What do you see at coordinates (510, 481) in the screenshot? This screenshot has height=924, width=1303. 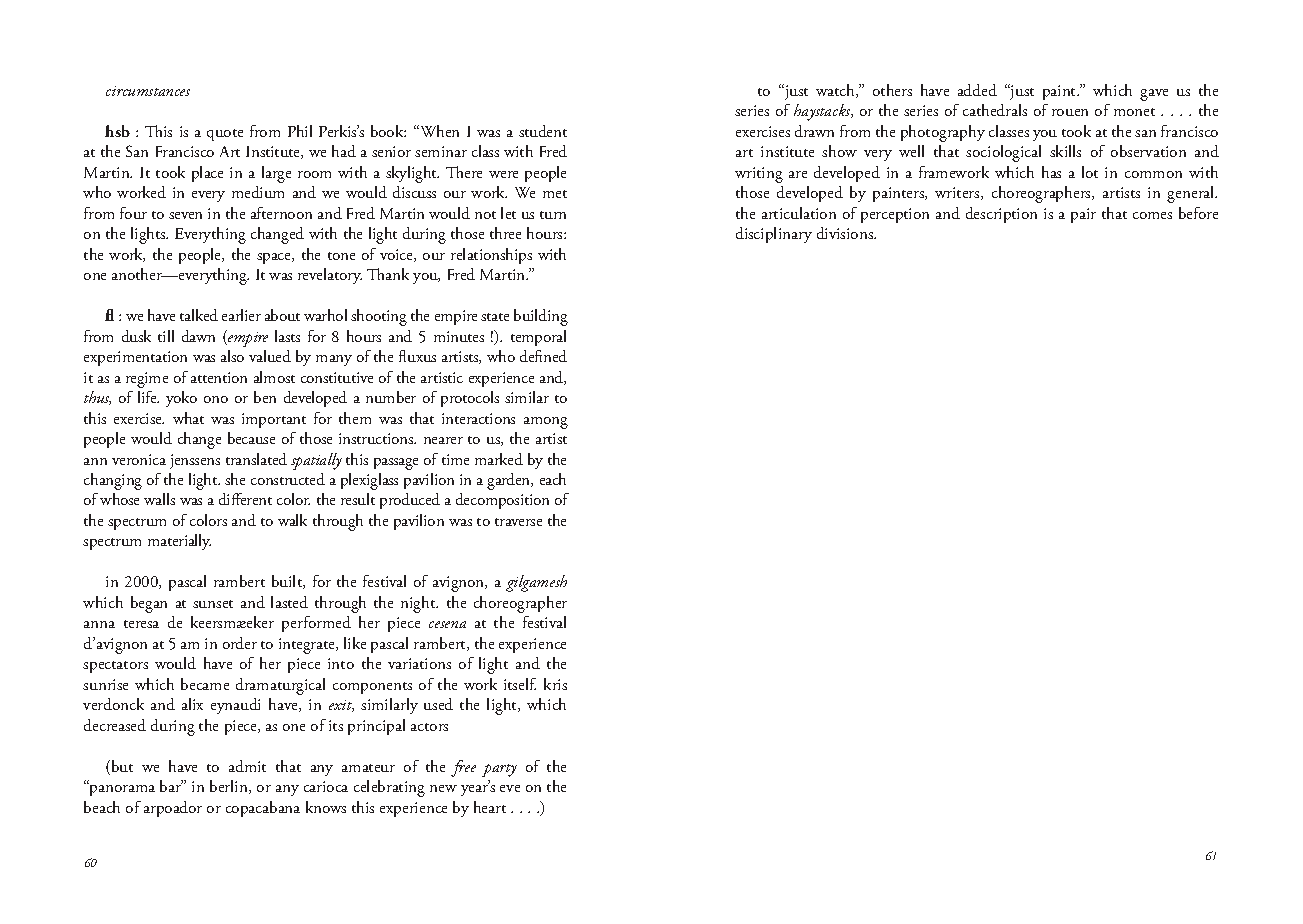 I see `garden` at bounding box center [510, 481].
